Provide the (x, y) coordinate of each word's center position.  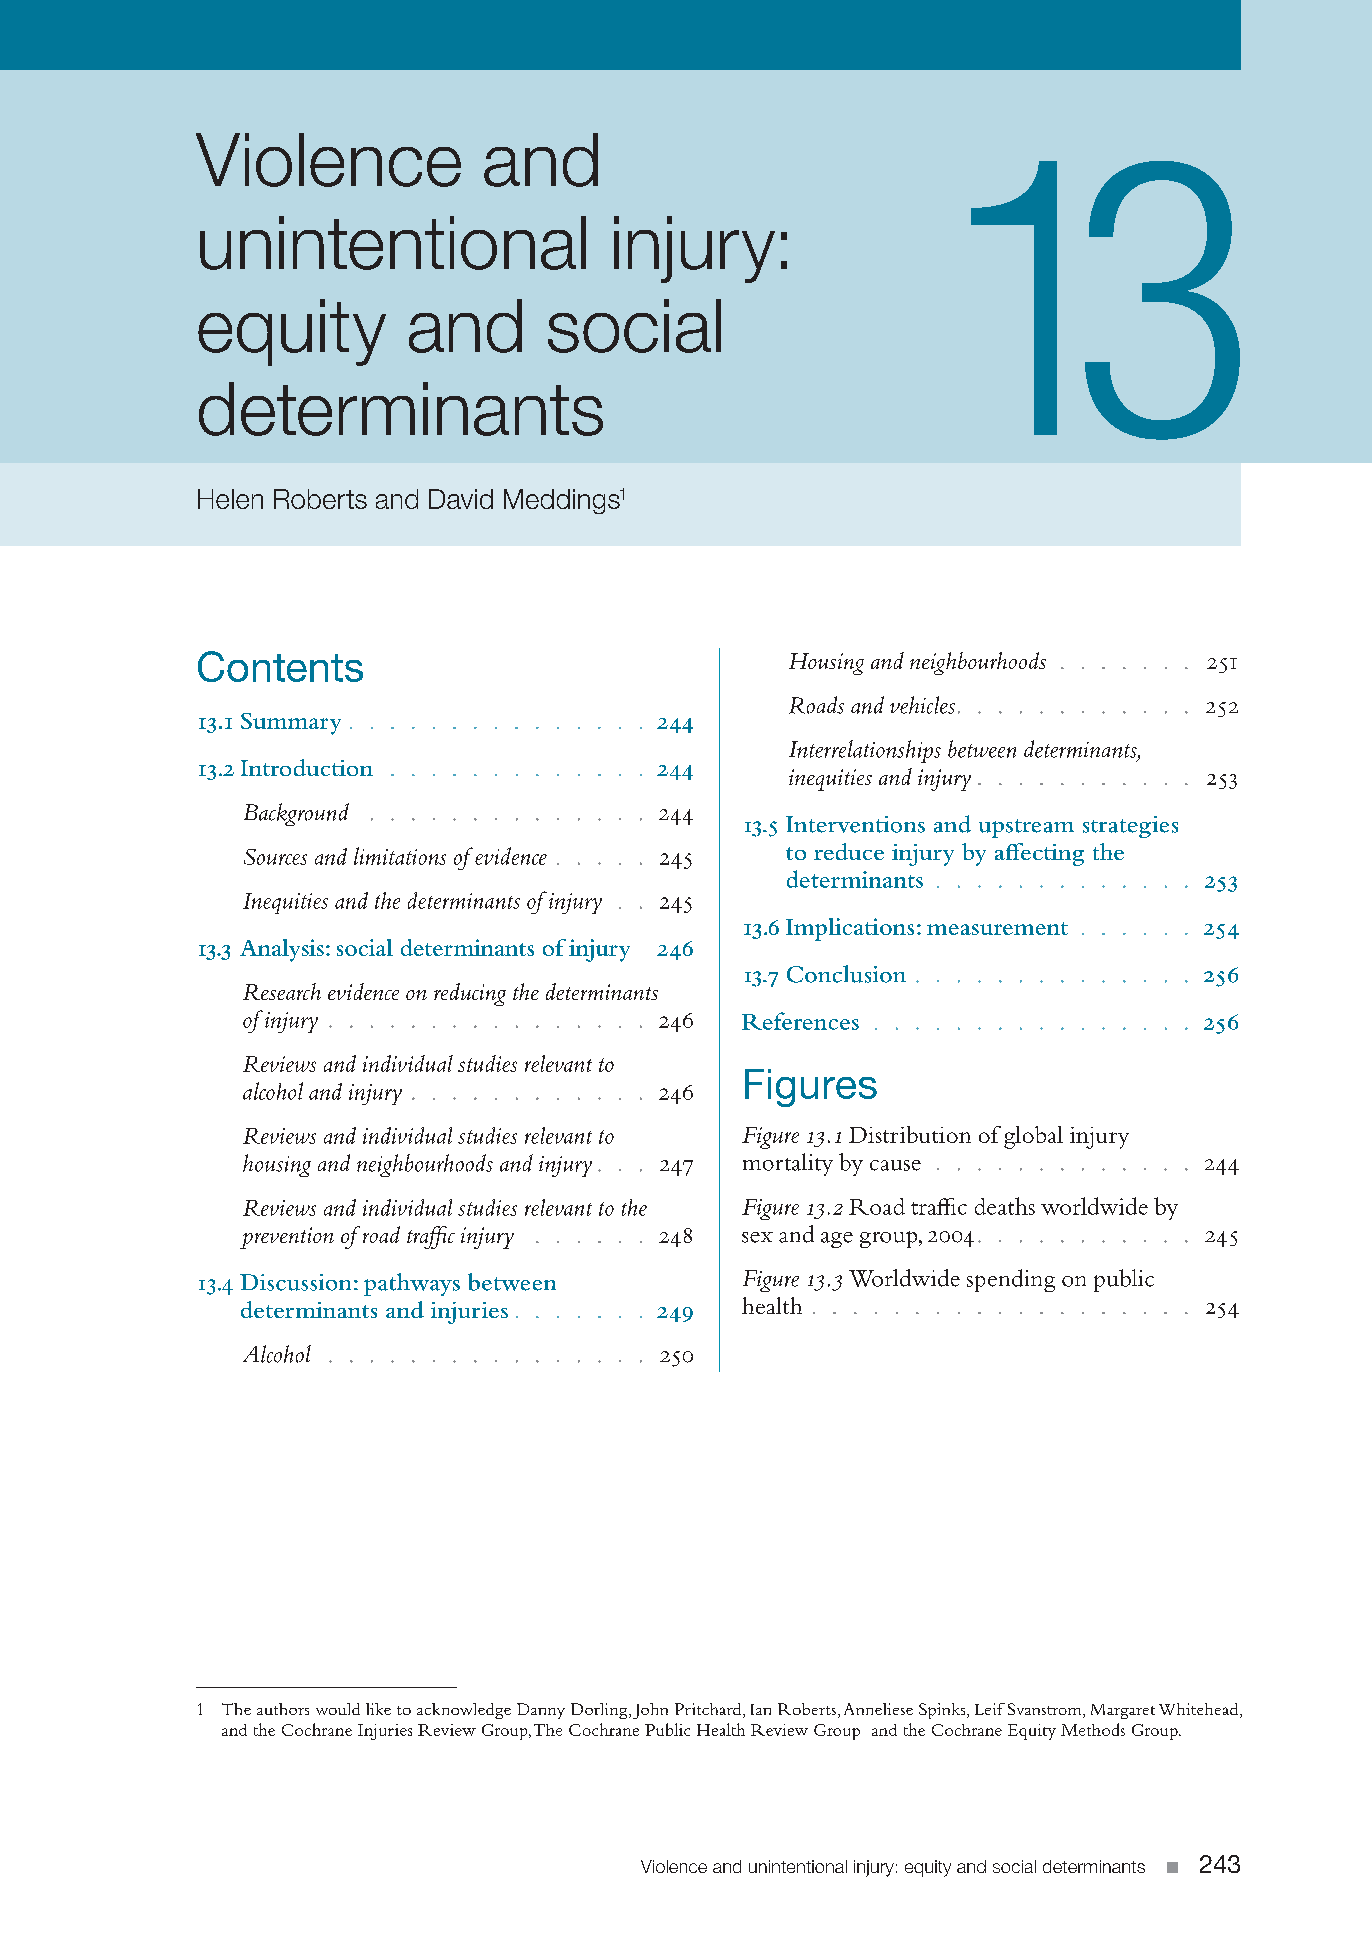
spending (1011, 1280)
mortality (788, 1164)
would (338, 1709)
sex (757, 1237)
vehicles (922, 705)
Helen (230, 499)
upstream (1026, 828)
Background (296, 814)
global (1033, 1137)
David (461, 499)
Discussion (295, 1282)
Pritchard (709, 1710)
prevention (287, 1238)
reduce (849, 851)
